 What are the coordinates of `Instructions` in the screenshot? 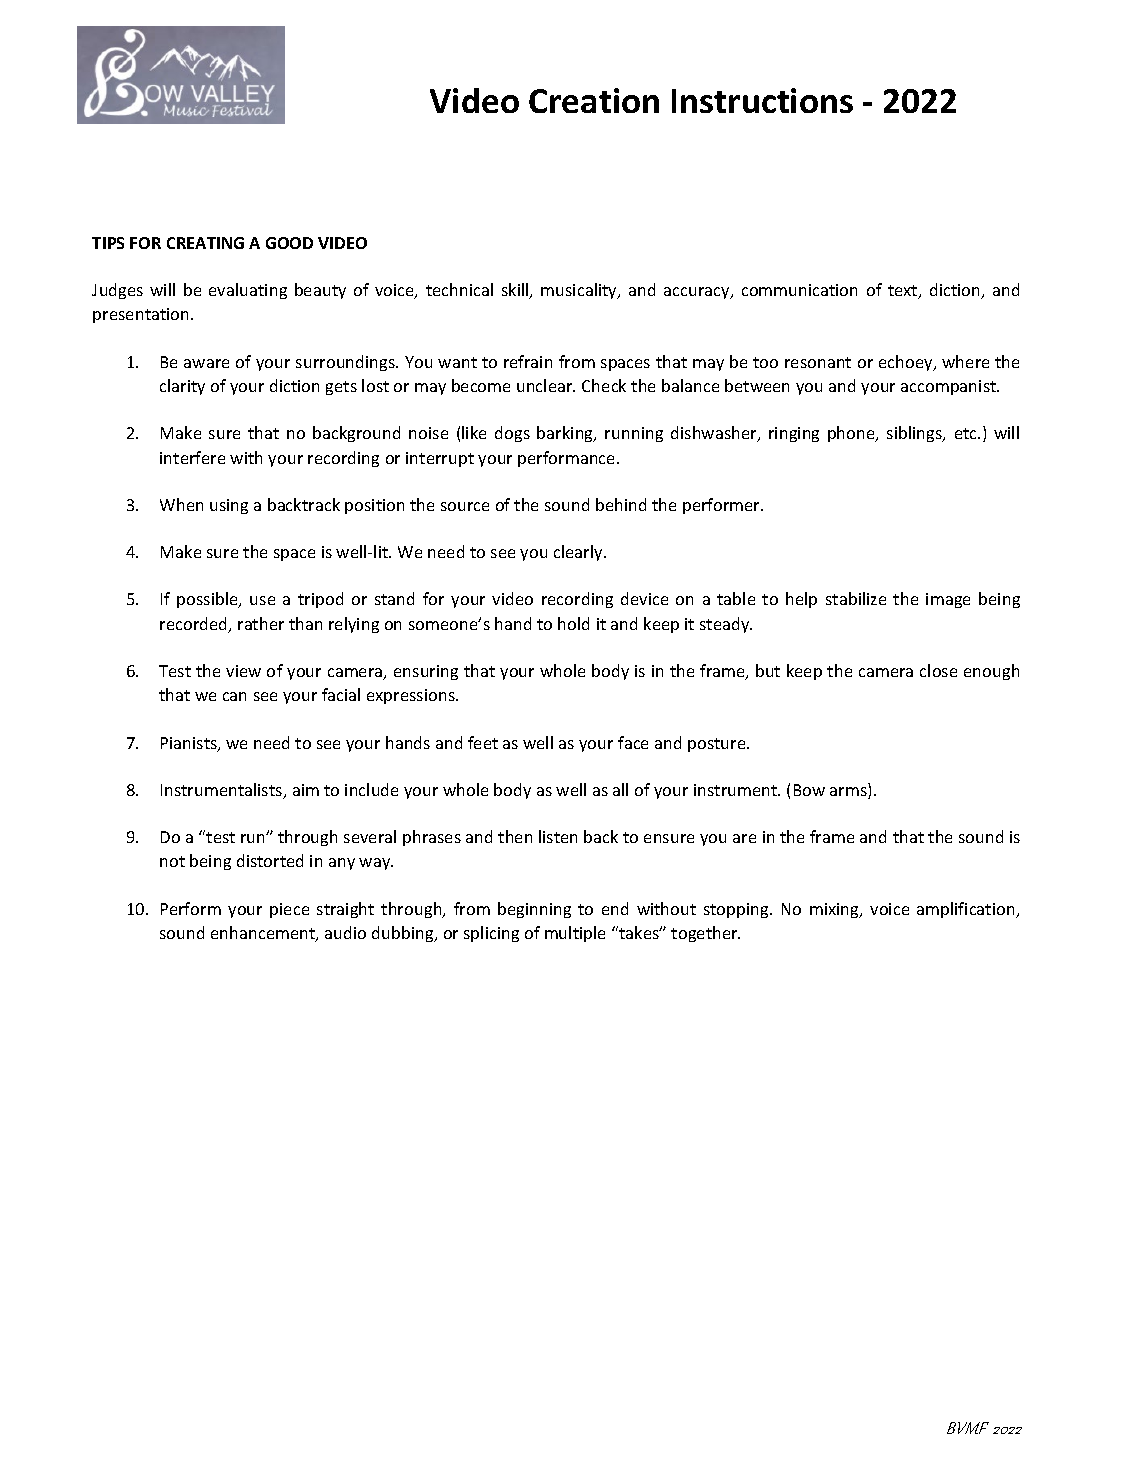 It's located at (762, 100).
